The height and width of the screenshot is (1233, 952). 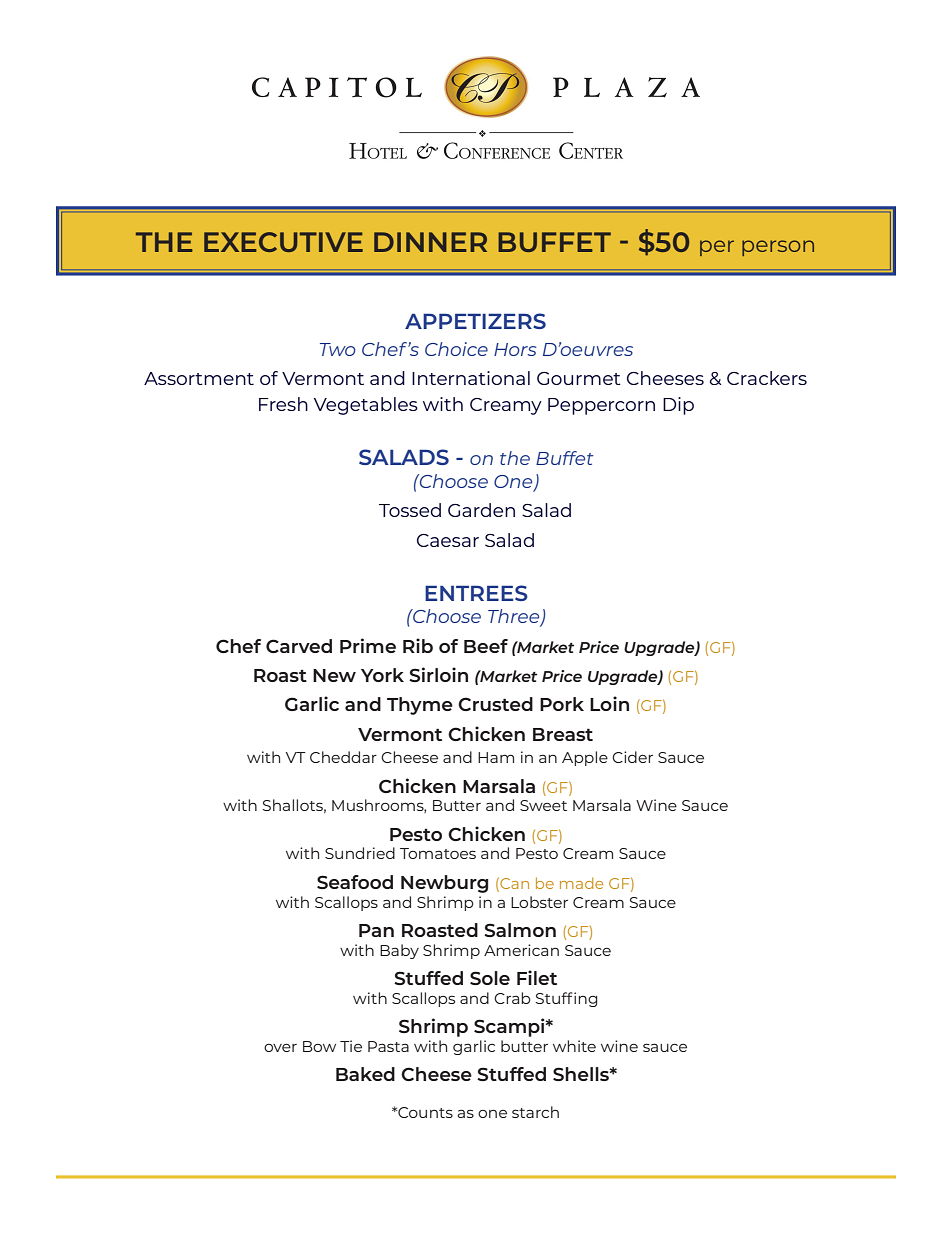 I want to click on person, so click(x=778, y=248).
